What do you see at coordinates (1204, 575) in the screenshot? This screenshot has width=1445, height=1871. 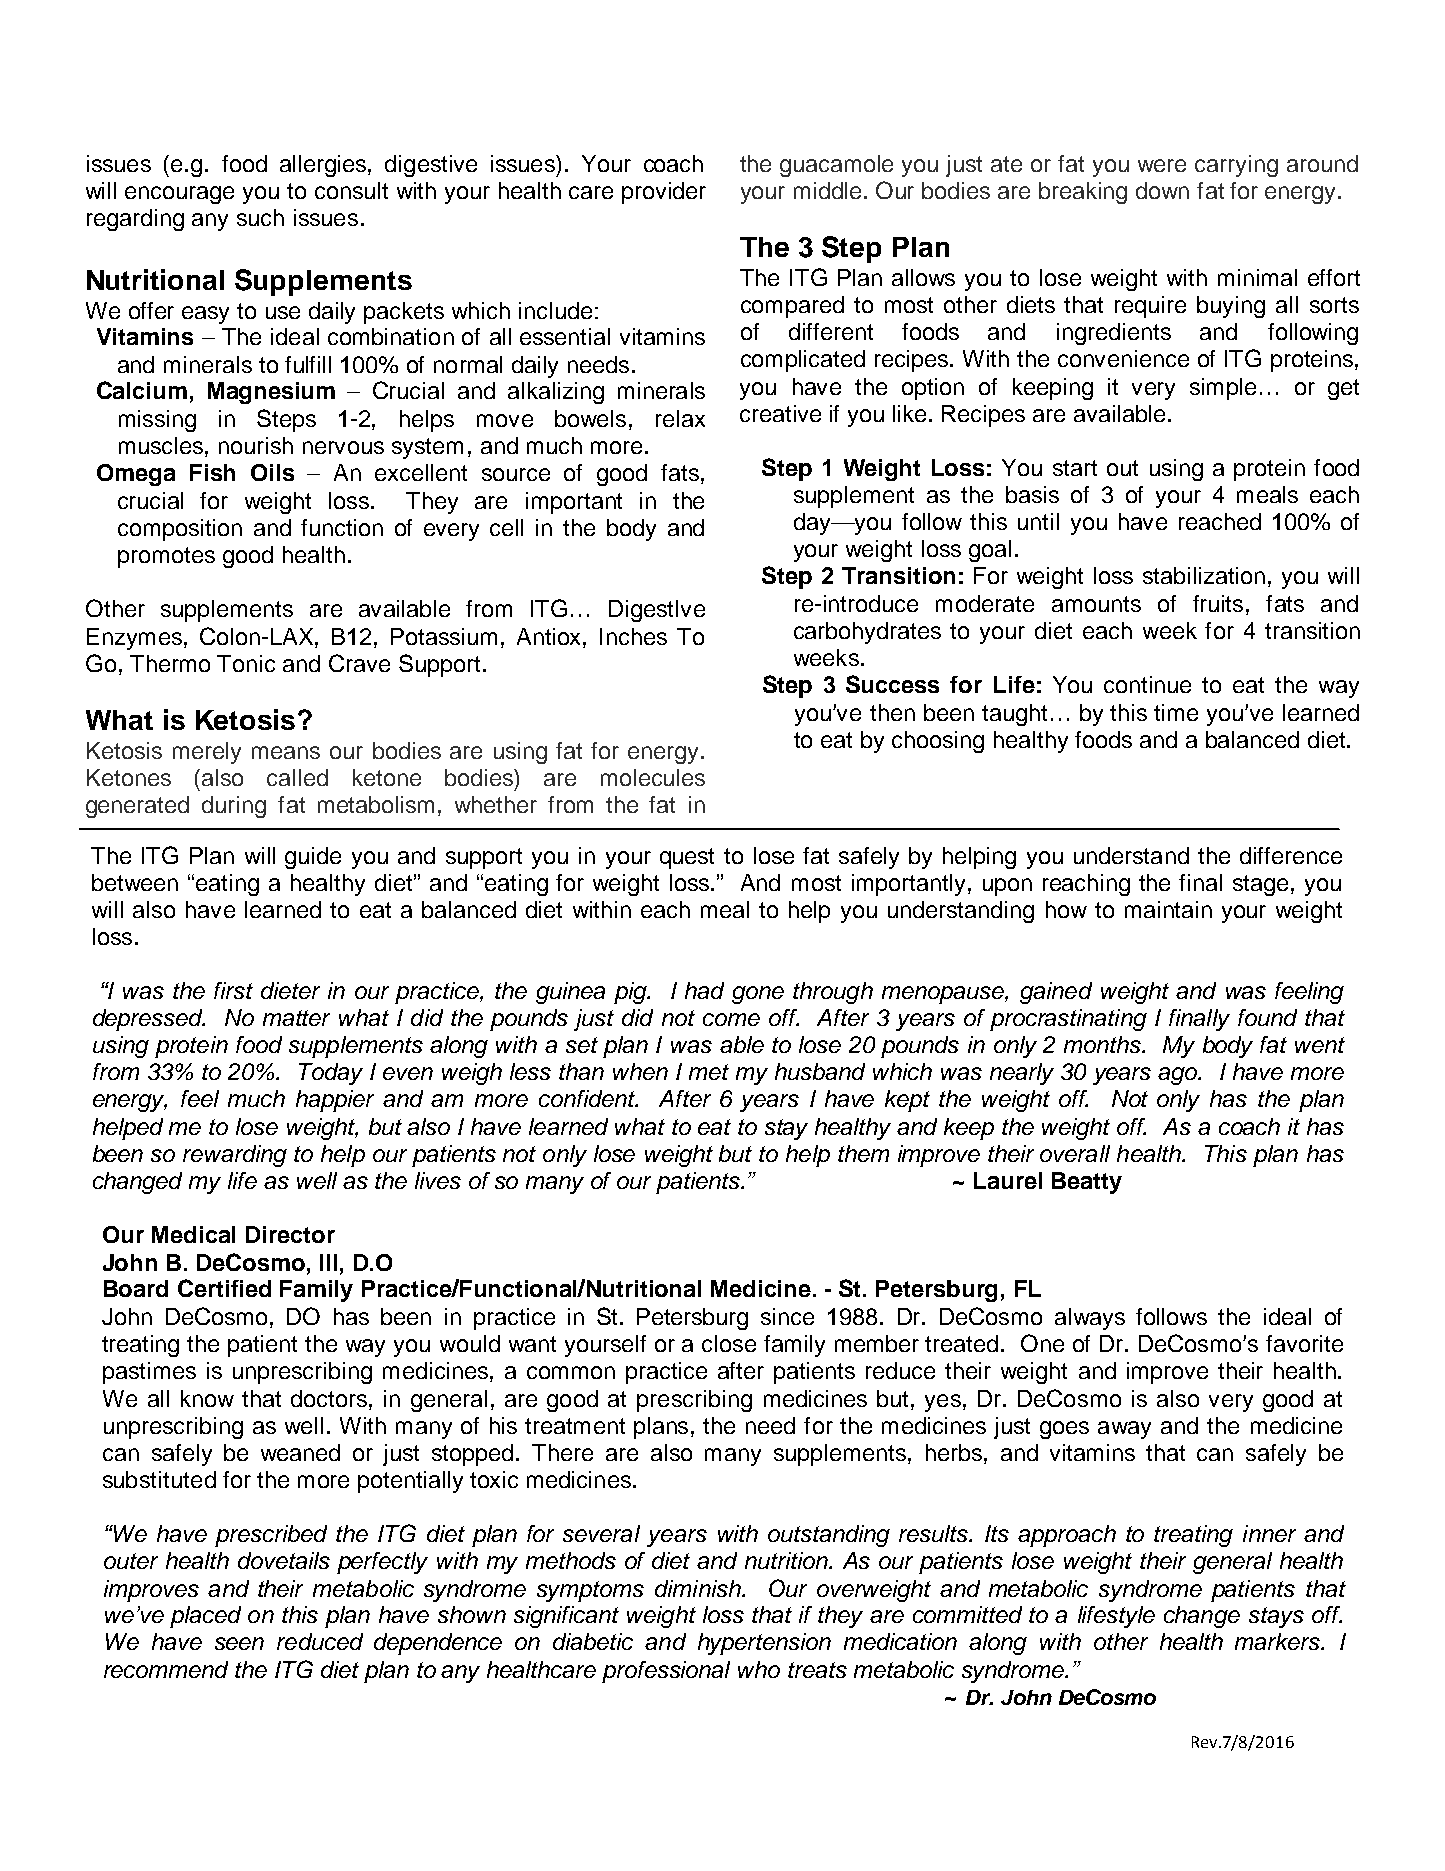 I see `stabilization` at bounding box center [1204, 575].
